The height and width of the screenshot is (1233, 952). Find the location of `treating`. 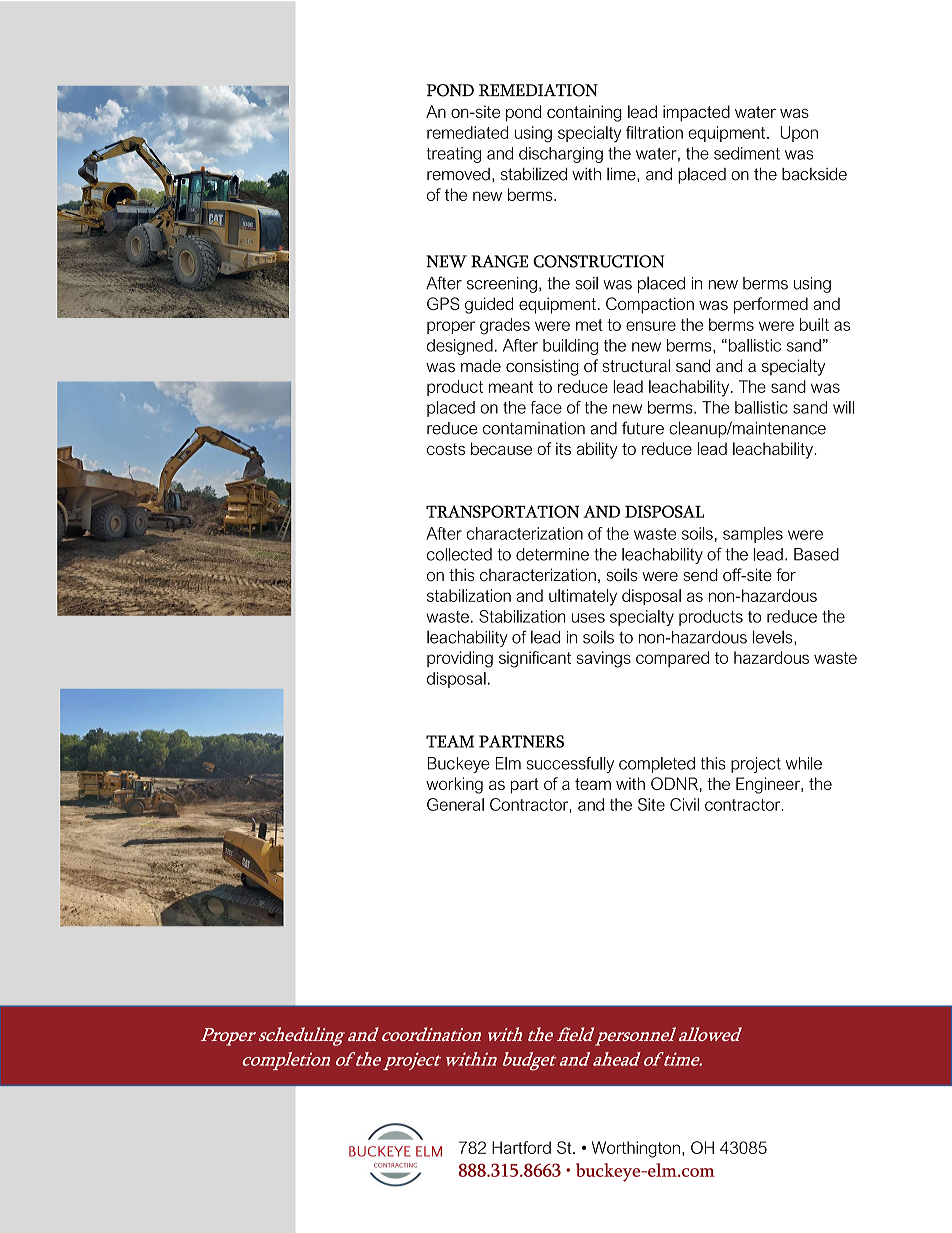

treating is located at coordinates (454, 155).
